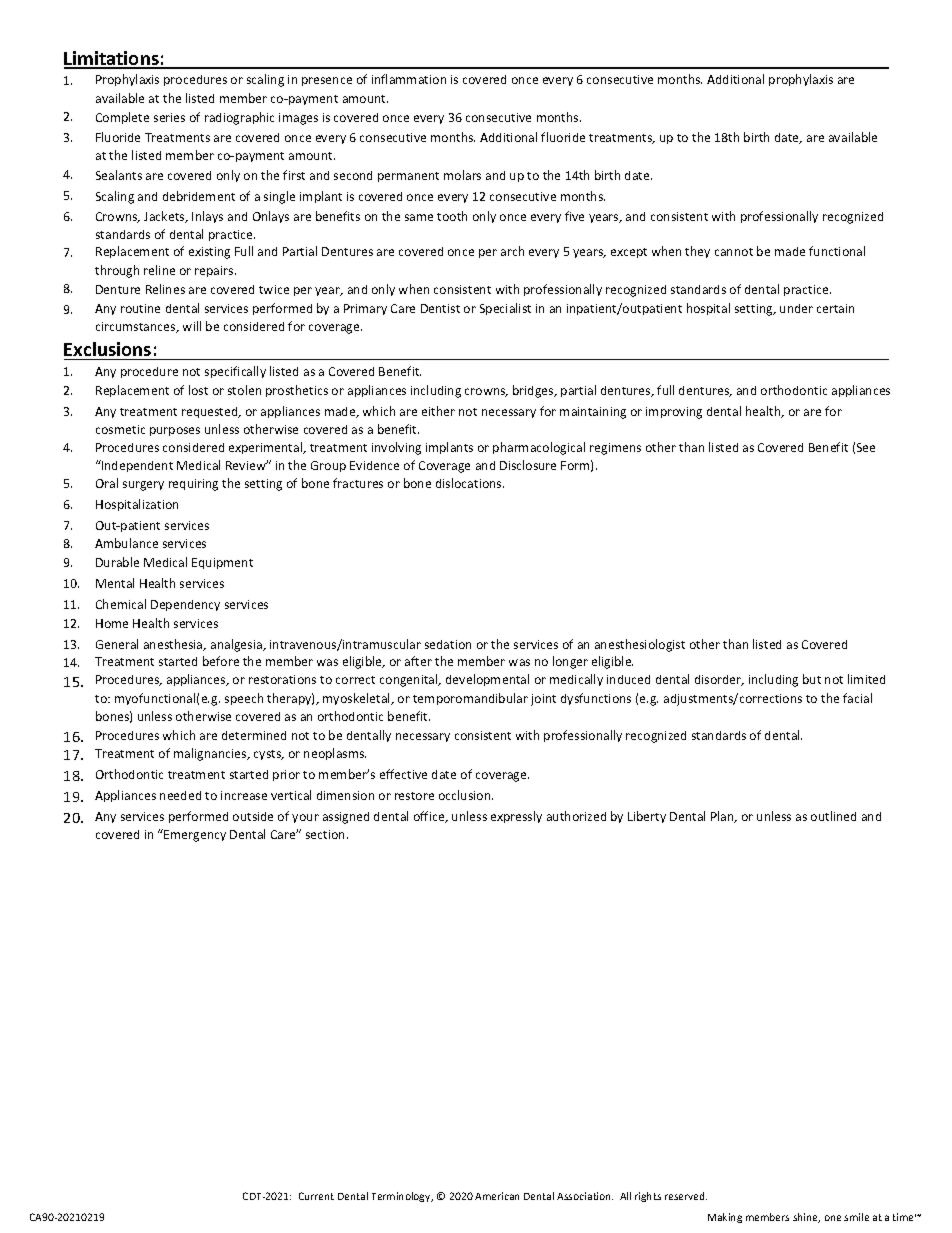 The image size is (952, 1233). I want to click on Current, so click(316, 1196).
